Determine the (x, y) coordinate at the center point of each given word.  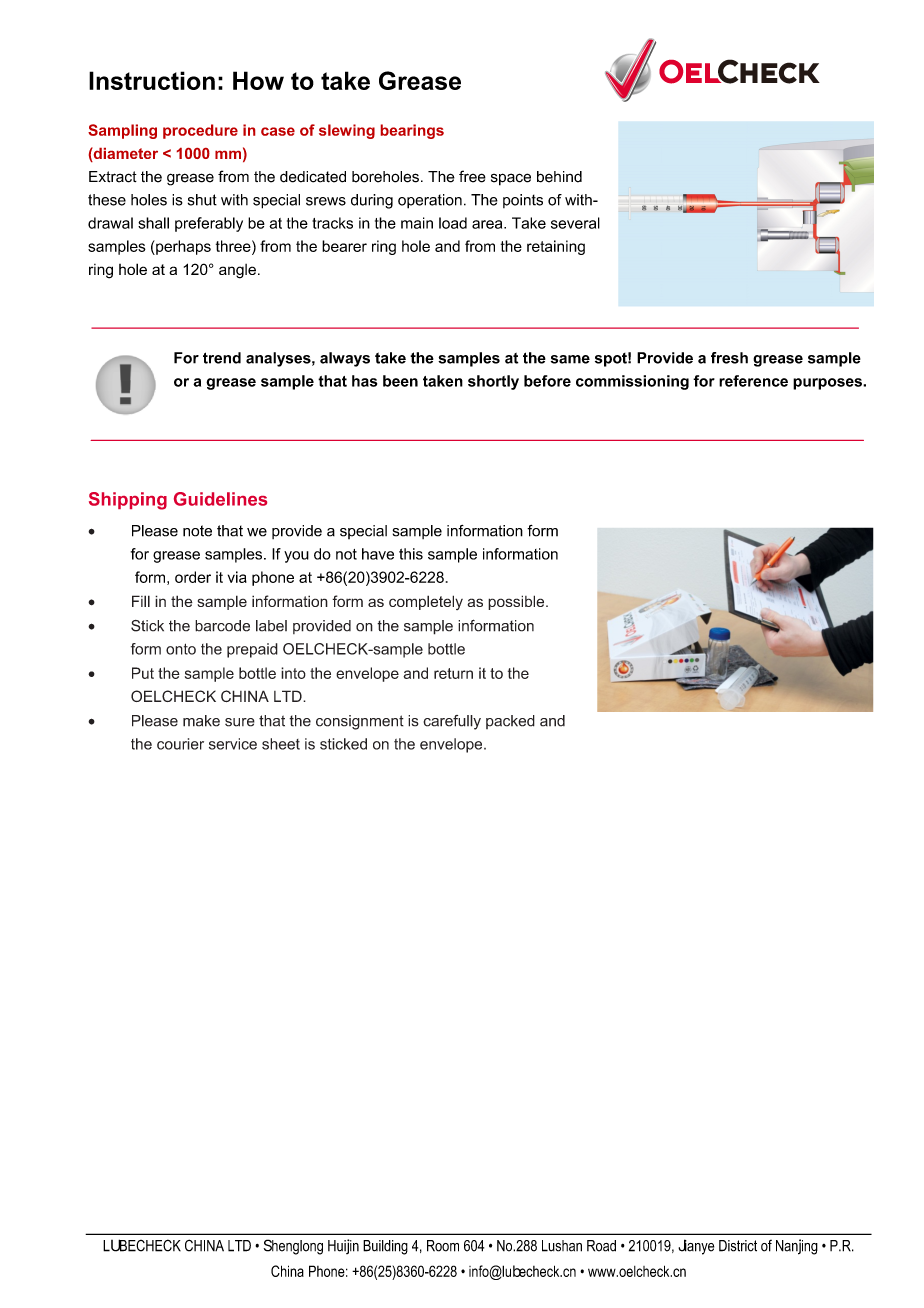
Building (385, 1247)
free (472, 176)
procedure (200, 131)
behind (559, 177)
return (453, 673)
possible (517, 602)
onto (181, 649)
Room (443, 1246)
